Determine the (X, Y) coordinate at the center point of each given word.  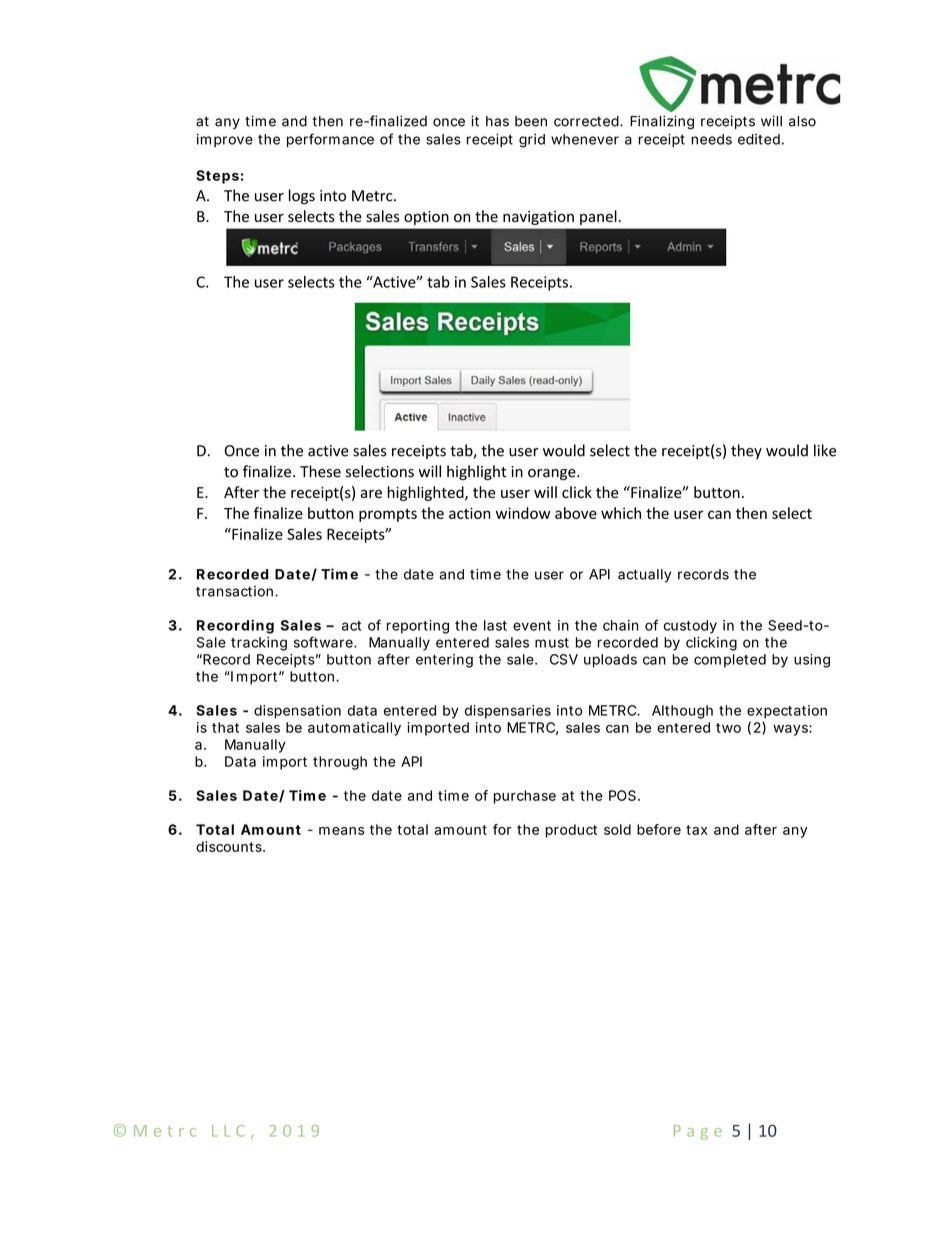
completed (730, 661)
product (571, 831)
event (532, 626)
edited (759, 139)
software (324, 642)
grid (532, 141)
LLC (228, 1131)
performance (330, 140)
